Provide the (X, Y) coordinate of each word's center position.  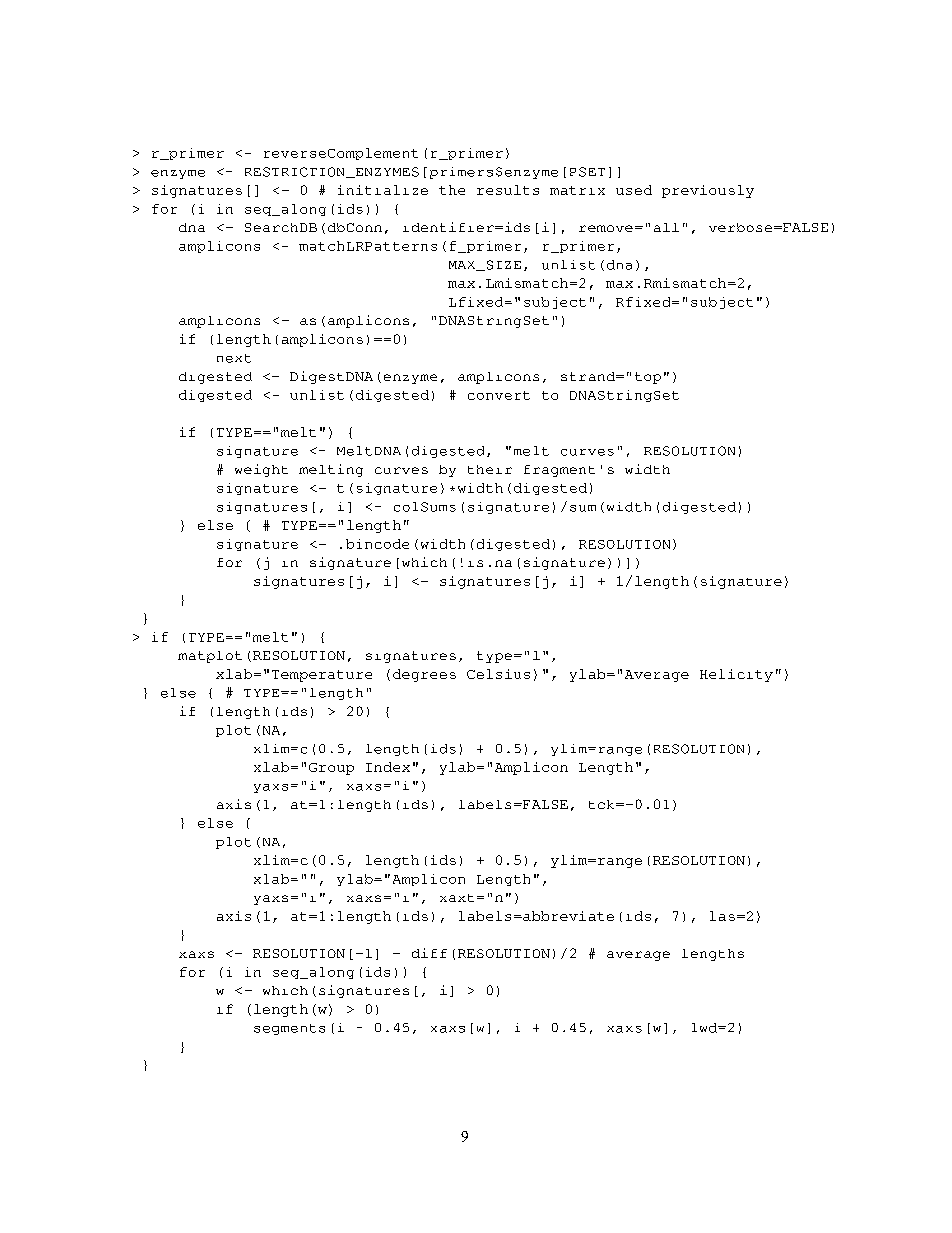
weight (261, 470)
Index (388, 767)
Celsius (498, 674)
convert (499, 395)
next (234, 358)
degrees (424, 675)
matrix (577, 190)
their (490, 469)
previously (708, 191)
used (634, 190)
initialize (383, 190)
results (508, 190)
